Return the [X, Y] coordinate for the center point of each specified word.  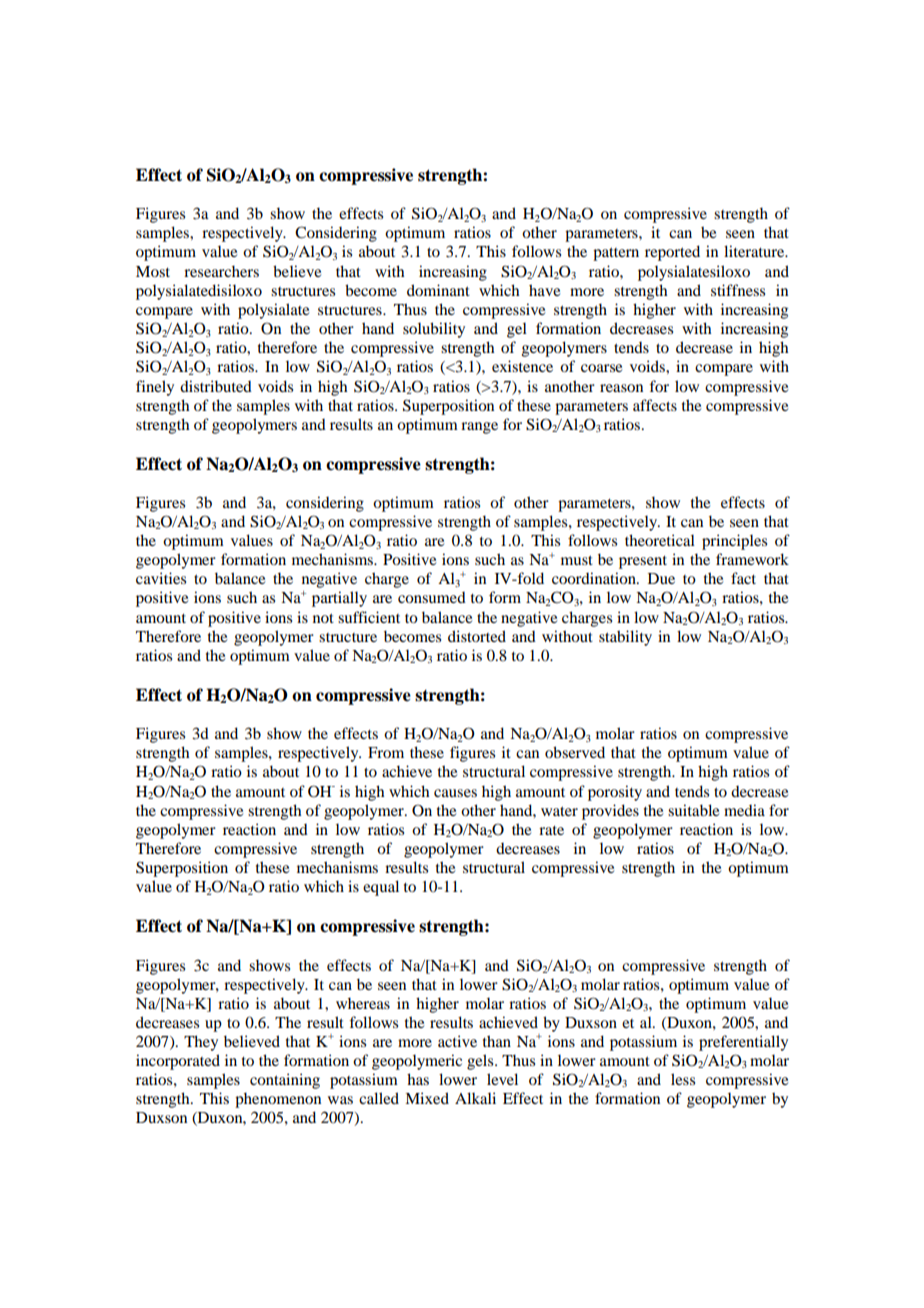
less [683, 1079]
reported [672, 253]
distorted [477, 636]
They [201, 1043]
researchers [221, 271]
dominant [438, 290]
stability [625, 638]
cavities [161, 578]
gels [481, 1062]
